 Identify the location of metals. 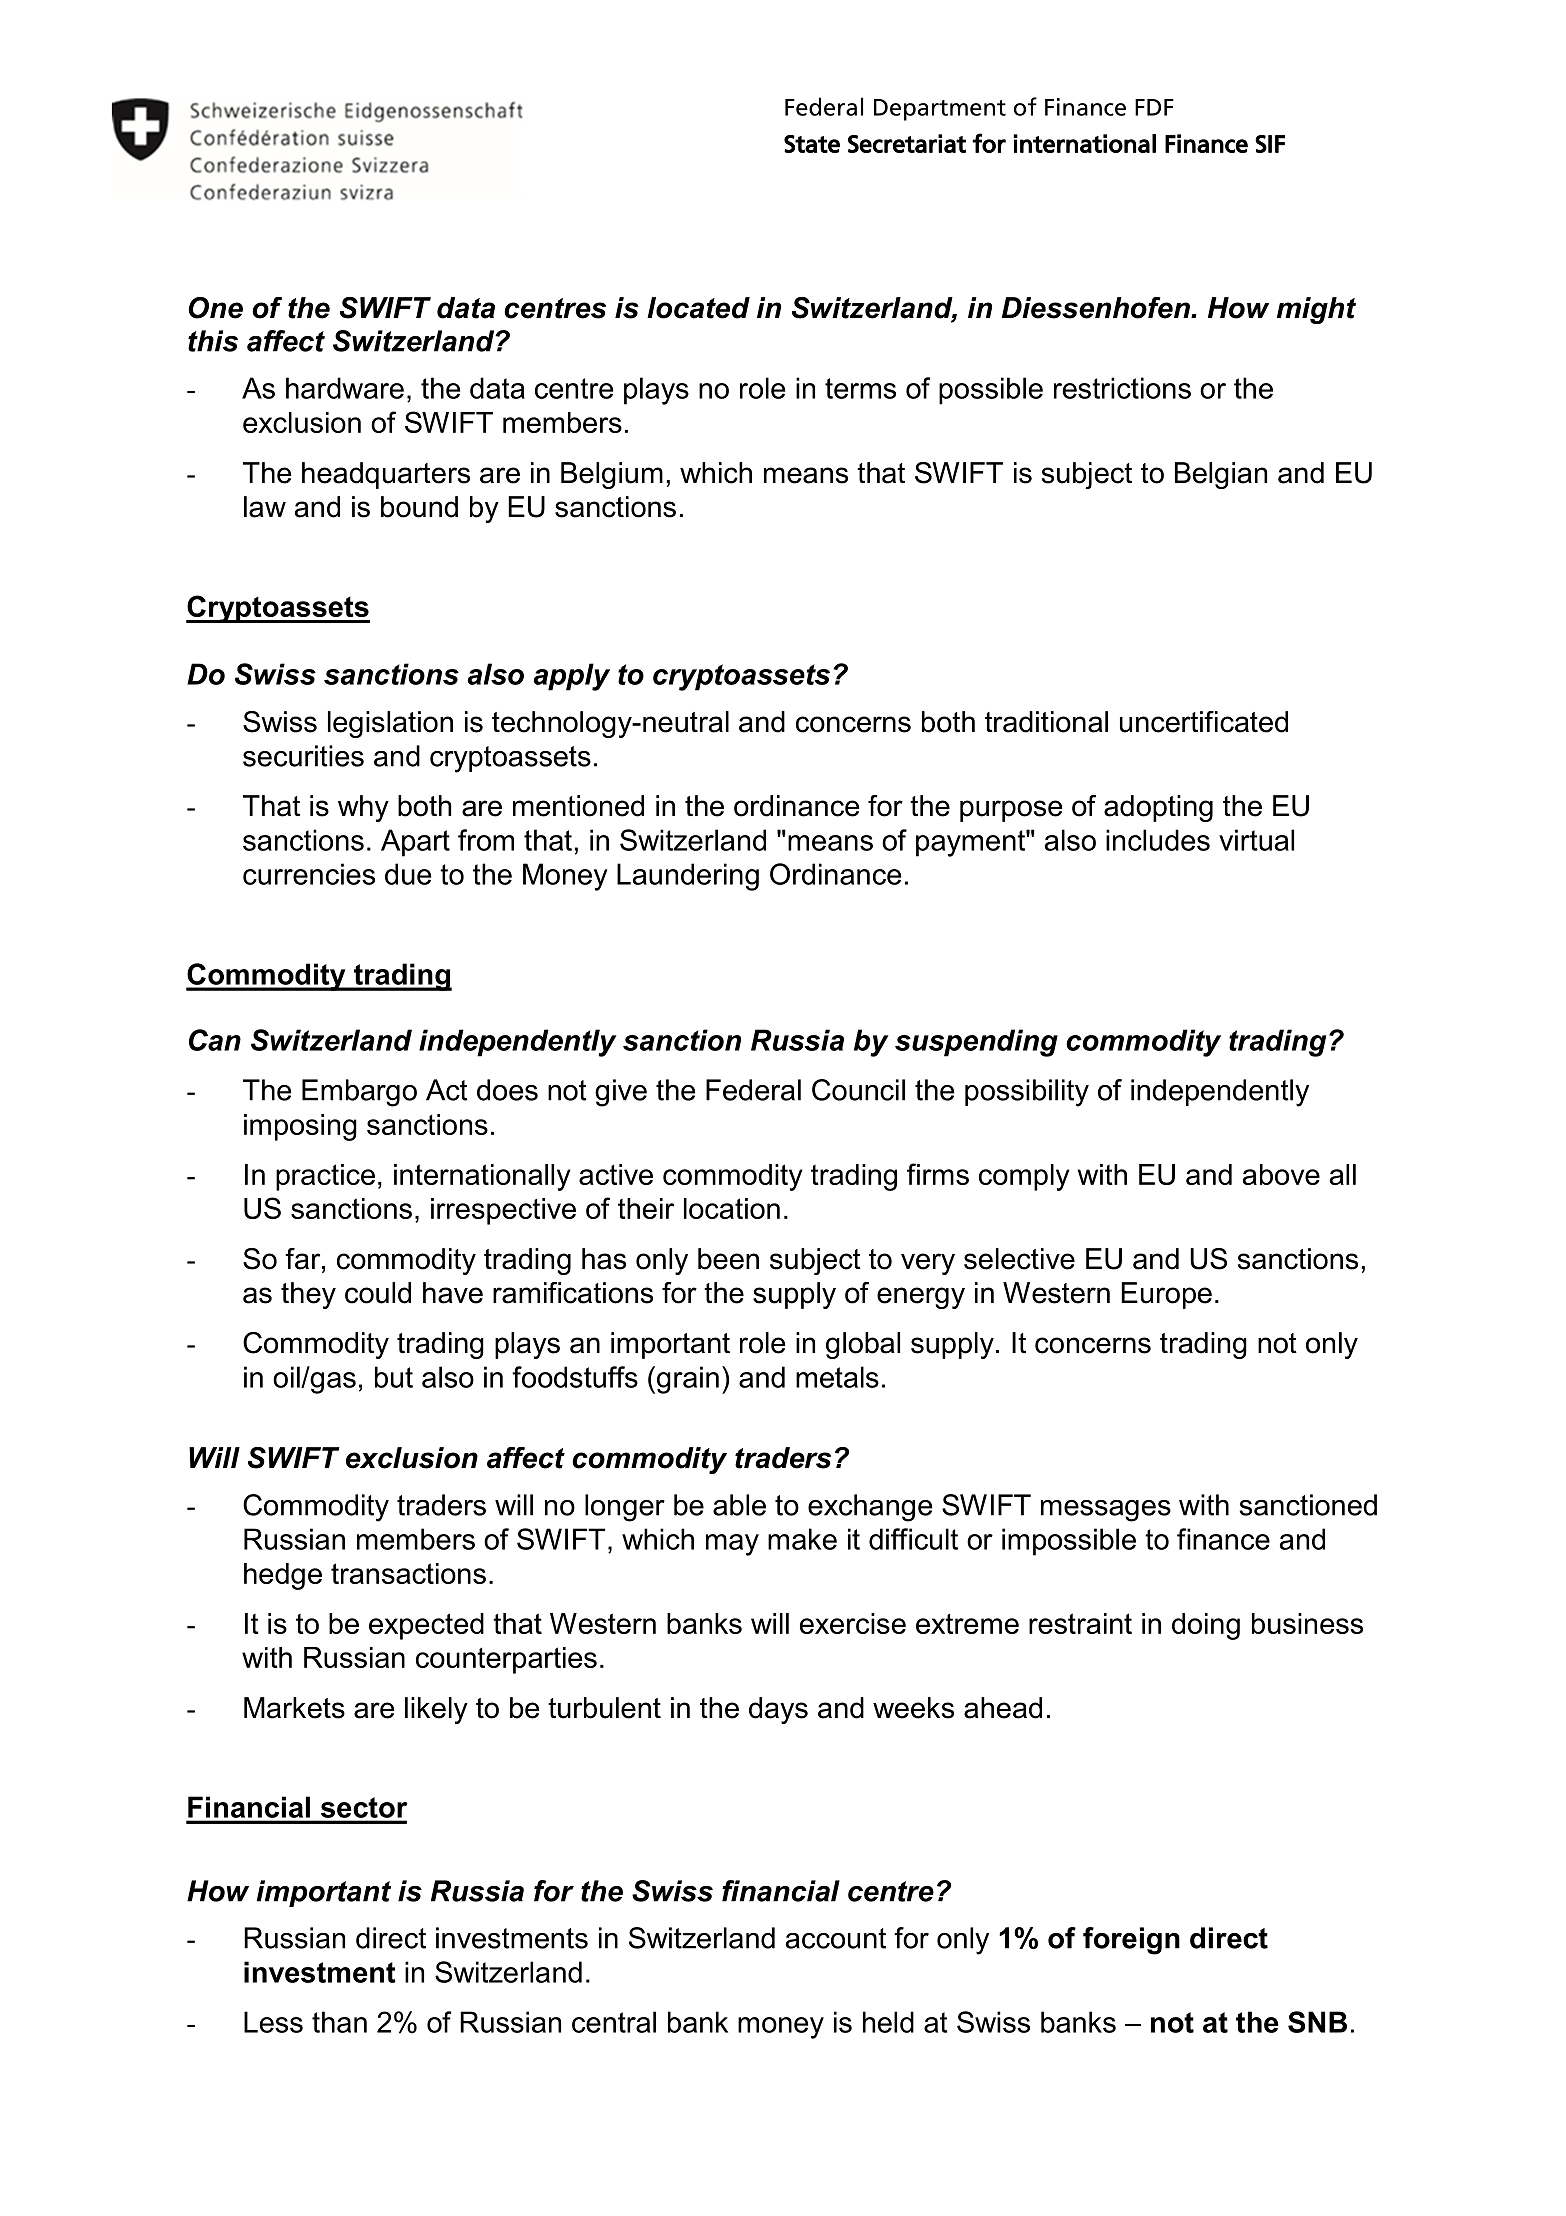
(837, 1377).
